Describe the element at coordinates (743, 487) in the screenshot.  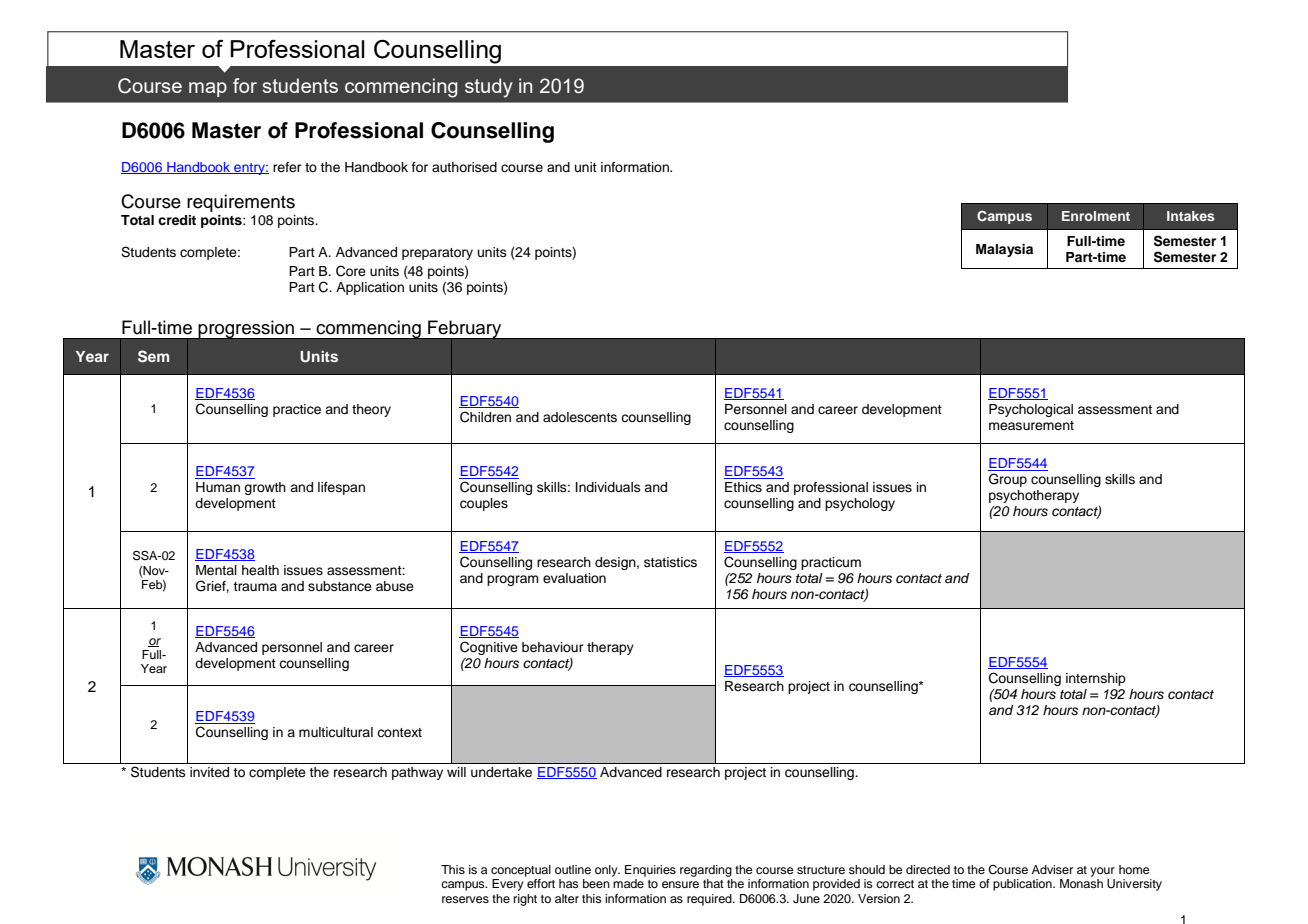
I see `Ethics` at that location.
